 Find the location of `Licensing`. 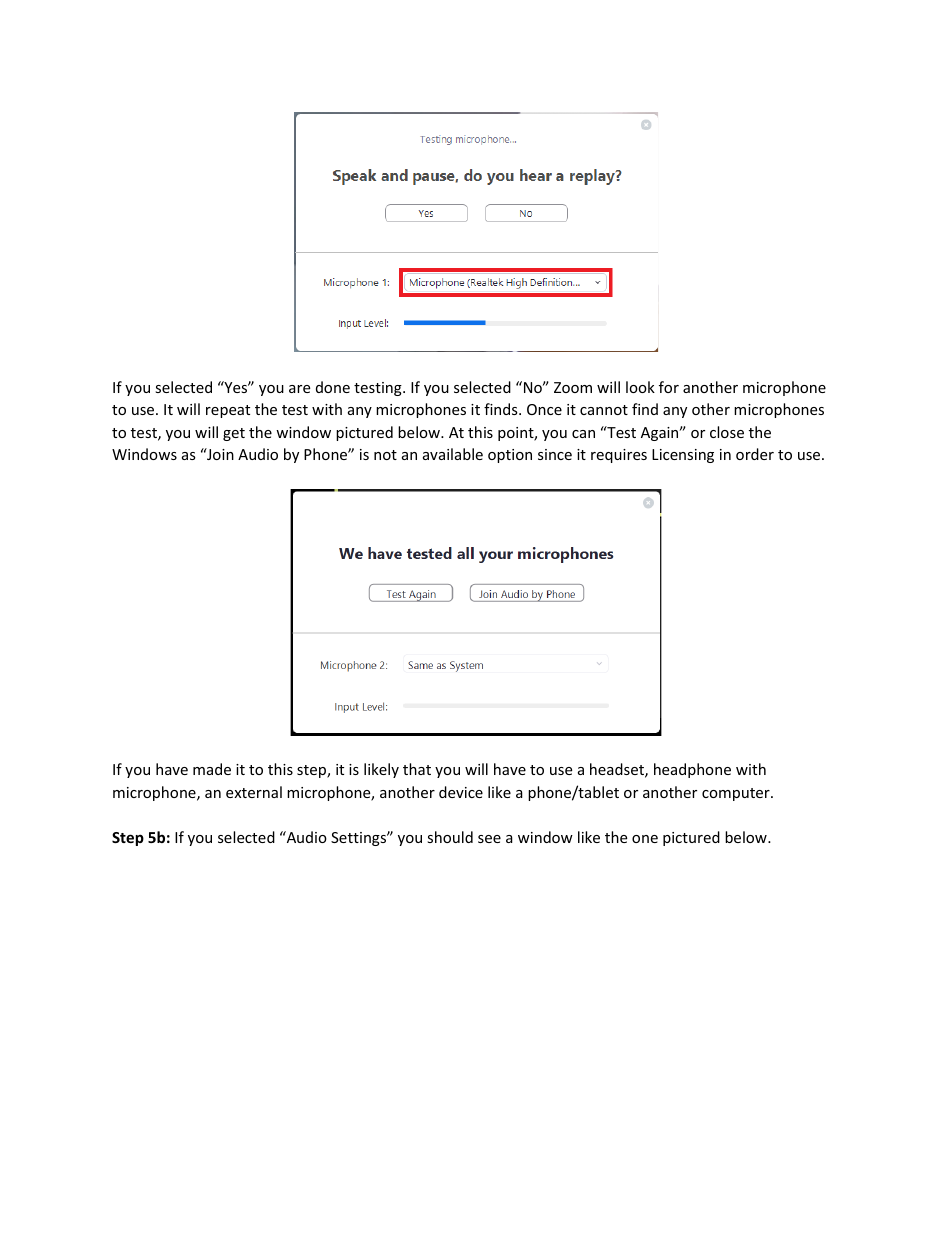

Licensing is located at coordinates (683, 456).
